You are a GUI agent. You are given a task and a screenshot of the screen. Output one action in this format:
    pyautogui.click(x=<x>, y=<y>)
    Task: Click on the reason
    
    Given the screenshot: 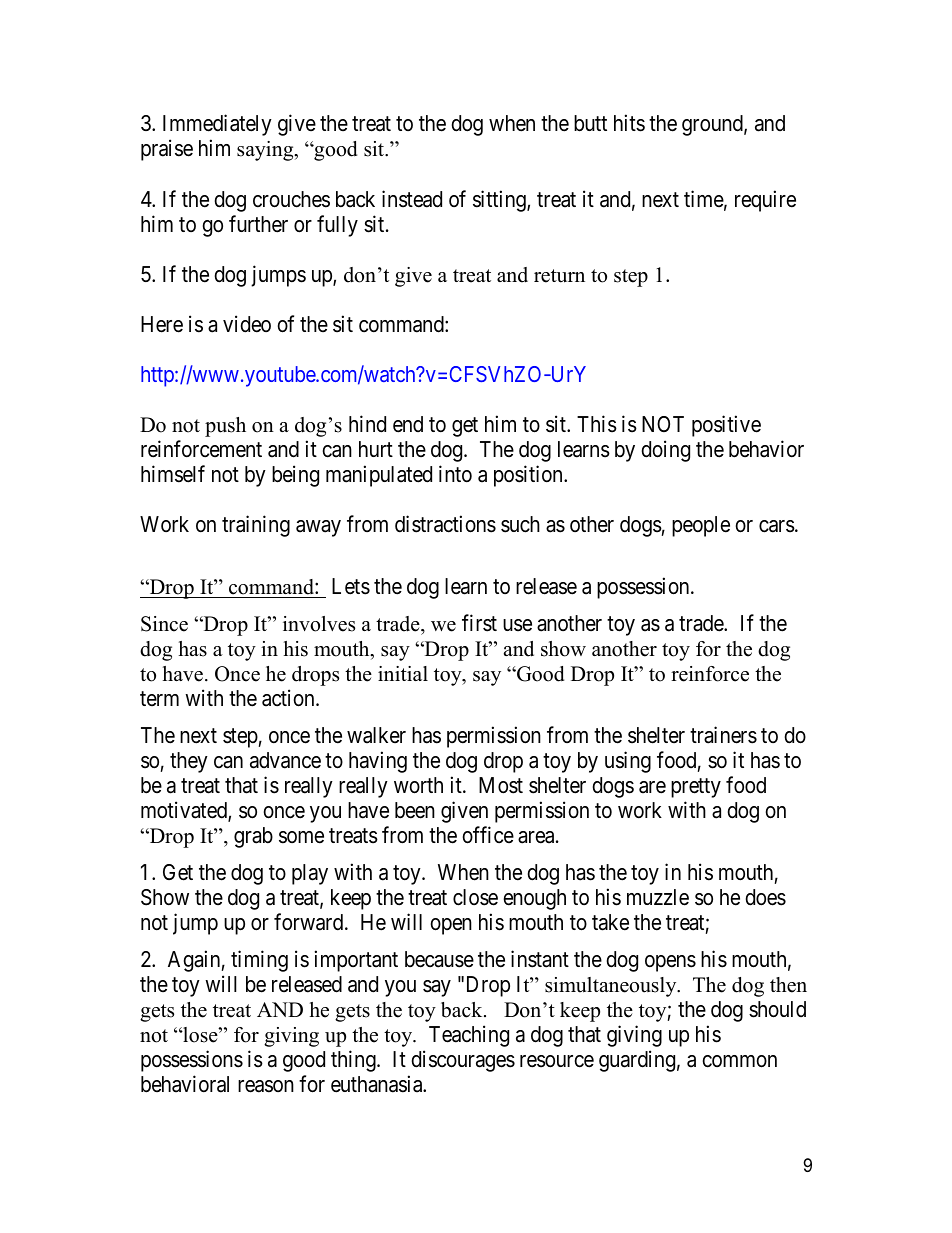 What is the action you would take?
    pyautogui.click(x=266, y=1086)
